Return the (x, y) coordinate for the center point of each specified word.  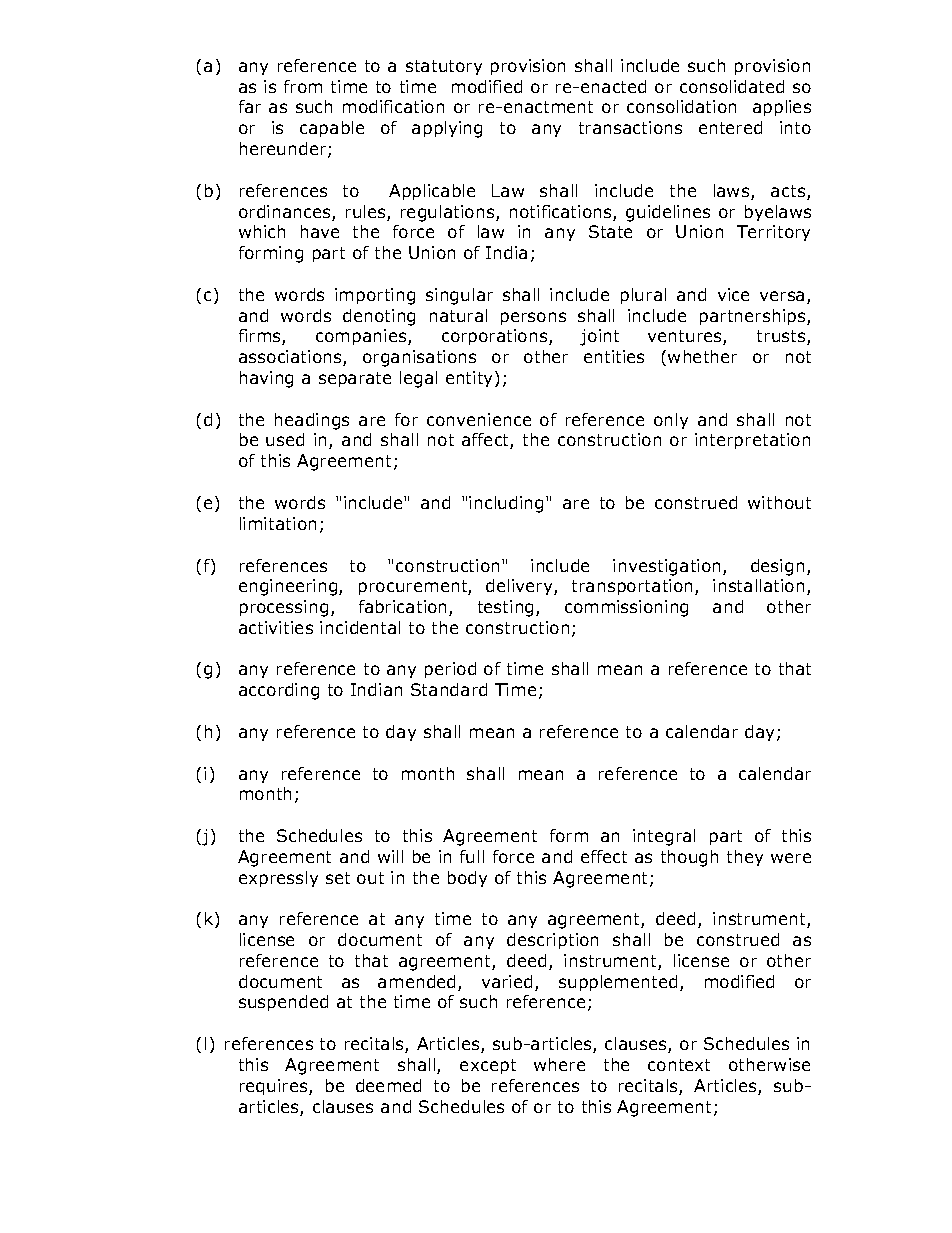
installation (758, 585)
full (472, 856)
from (303, 86)
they (745, 858)
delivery (520, 587)
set (338, 878)
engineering (289, 587)
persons (533, 318)
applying (447, 129)
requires (275, 1087)
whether (702, 356)
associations (291, 358)
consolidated (732, 86)
